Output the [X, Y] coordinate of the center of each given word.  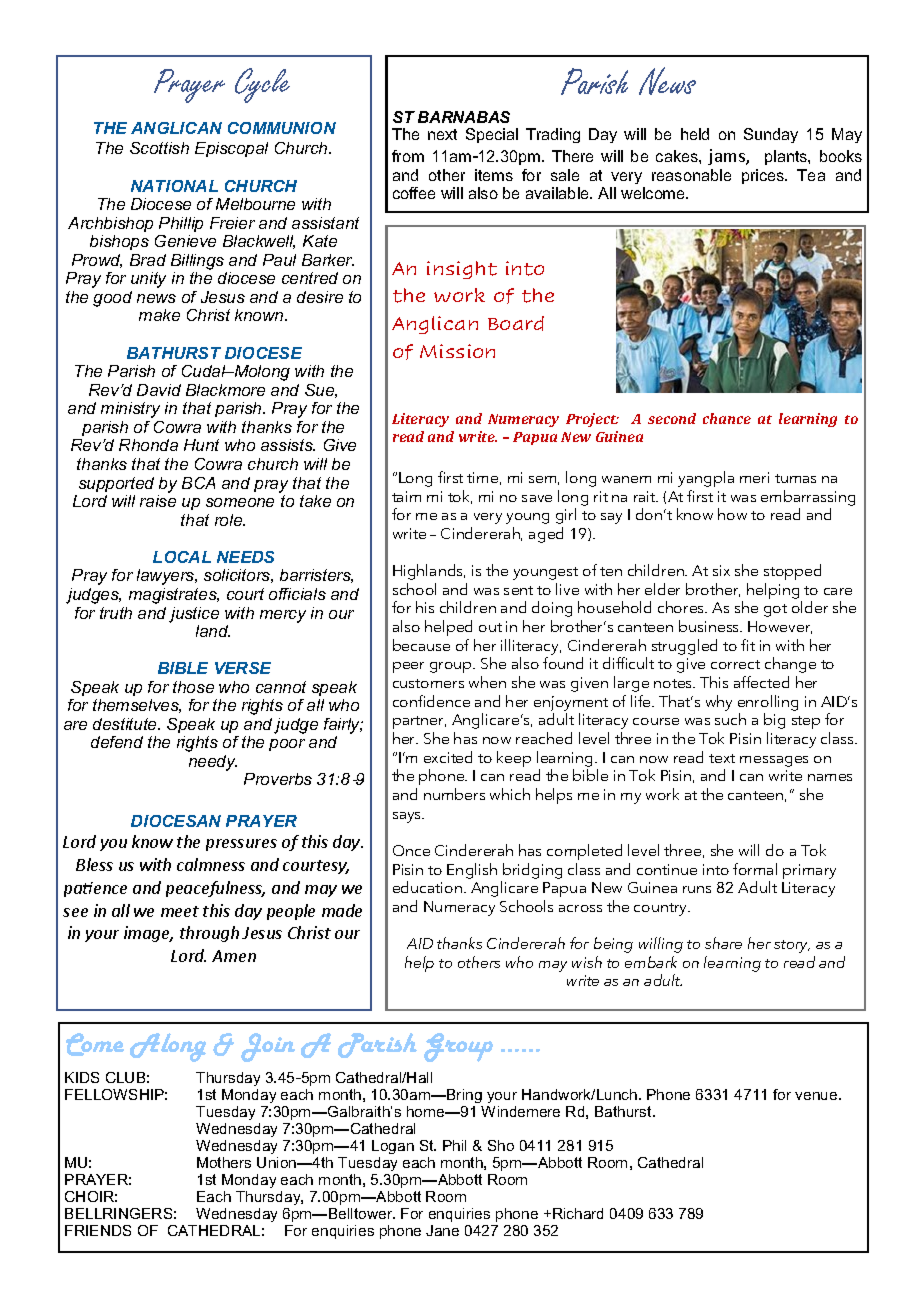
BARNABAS [464, 117]
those [193, 687]
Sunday [771, 135]
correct [735, 664]
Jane [442, 1230]
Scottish [159, 148]
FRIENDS [98, 1230]
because [421, 645]
